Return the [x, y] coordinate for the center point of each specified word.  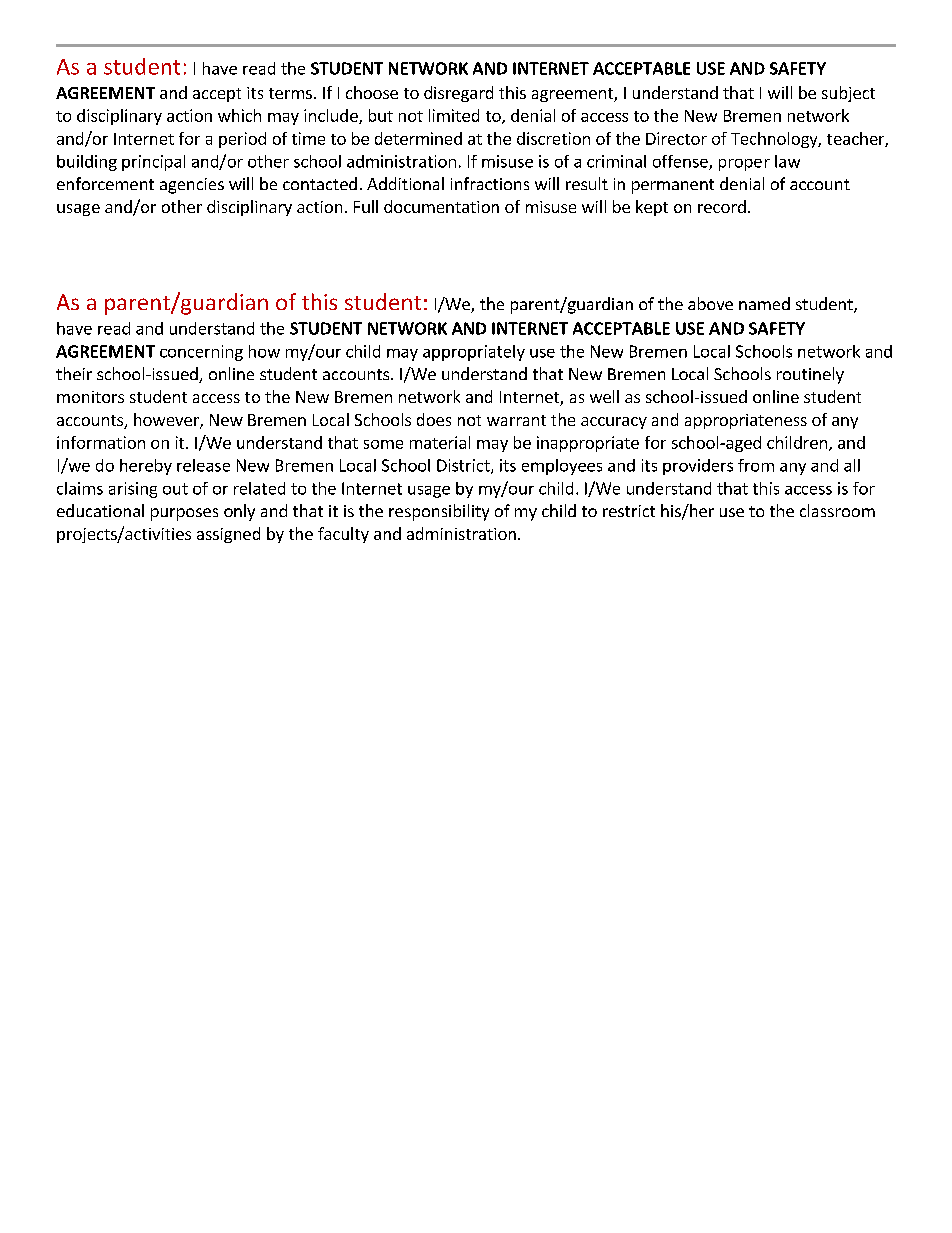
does [434, 419]
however [167, 421]
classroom [837, 510]
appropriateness [746, 421]
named [764, 303]
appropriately [474, 353]
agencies [192, 186]
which [239, 115]
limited [454, 115]
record [722, 206]
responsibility [439, 512]
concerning [201, 353]
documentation [441, 206]
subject [848, 94]
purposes [184, 514]
